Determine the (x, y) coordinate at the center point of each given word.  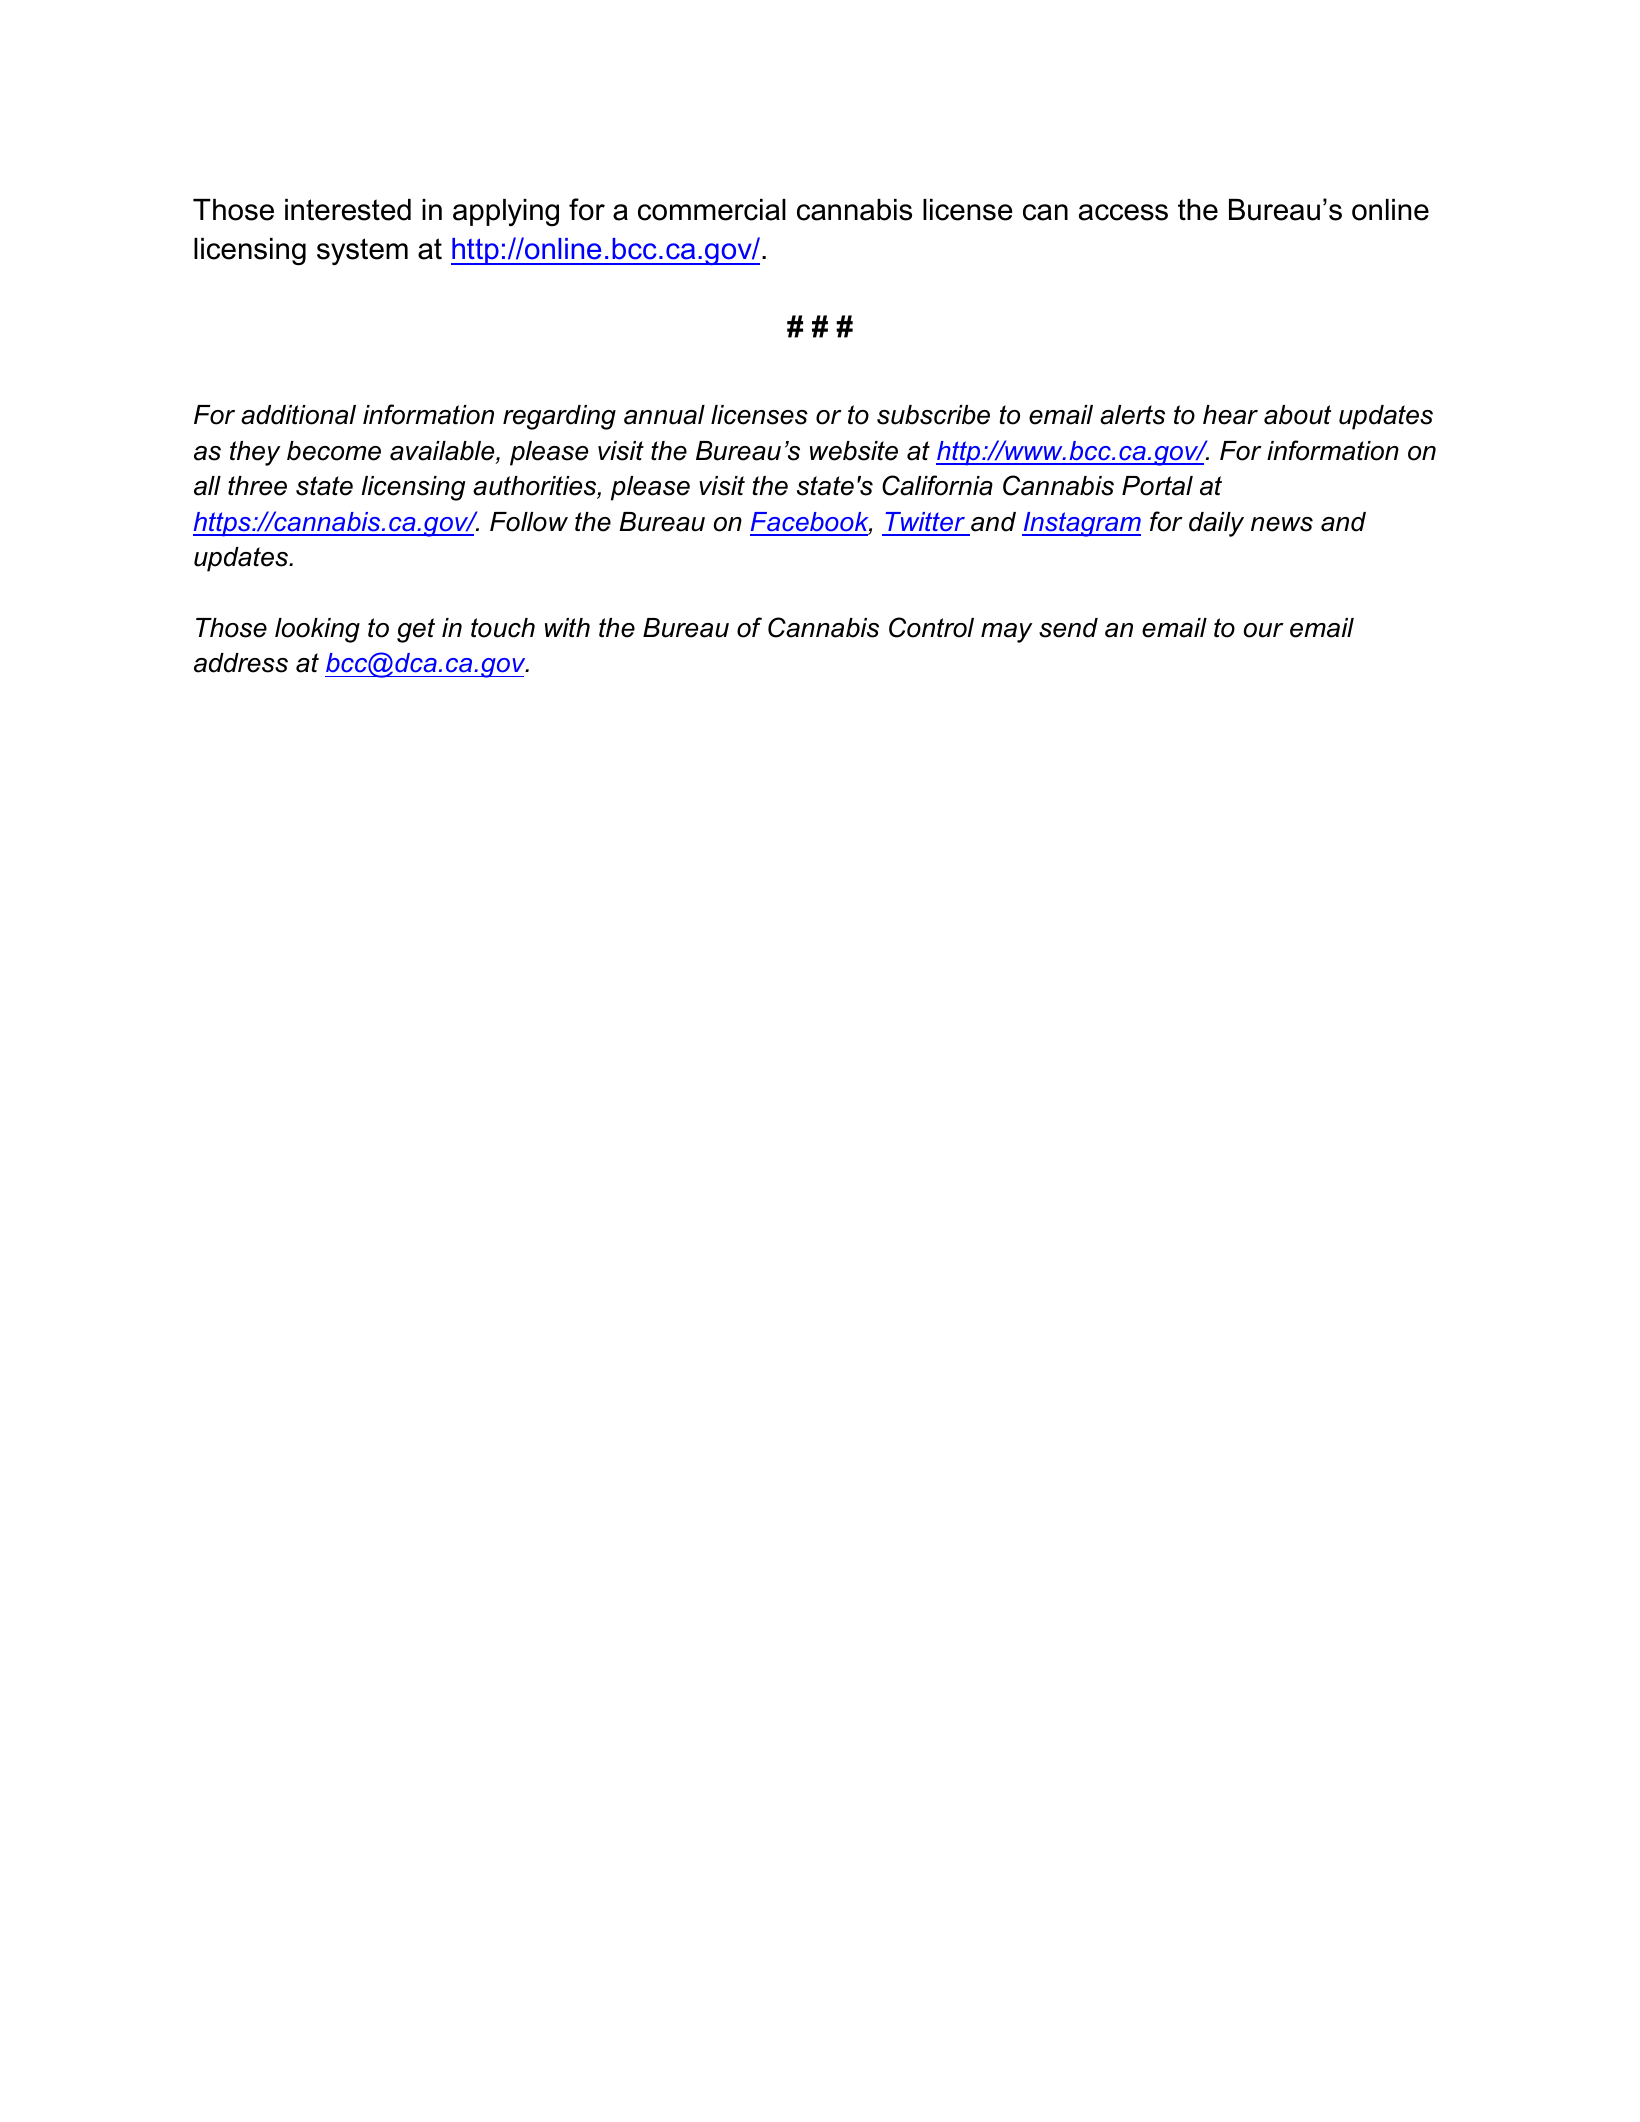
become (334, 451)
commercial (712, 210)
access (1123, 212)
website (854, 451)
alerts (1132, 415)
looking (317, 630)
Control (931, 627)
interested (348, 210)
